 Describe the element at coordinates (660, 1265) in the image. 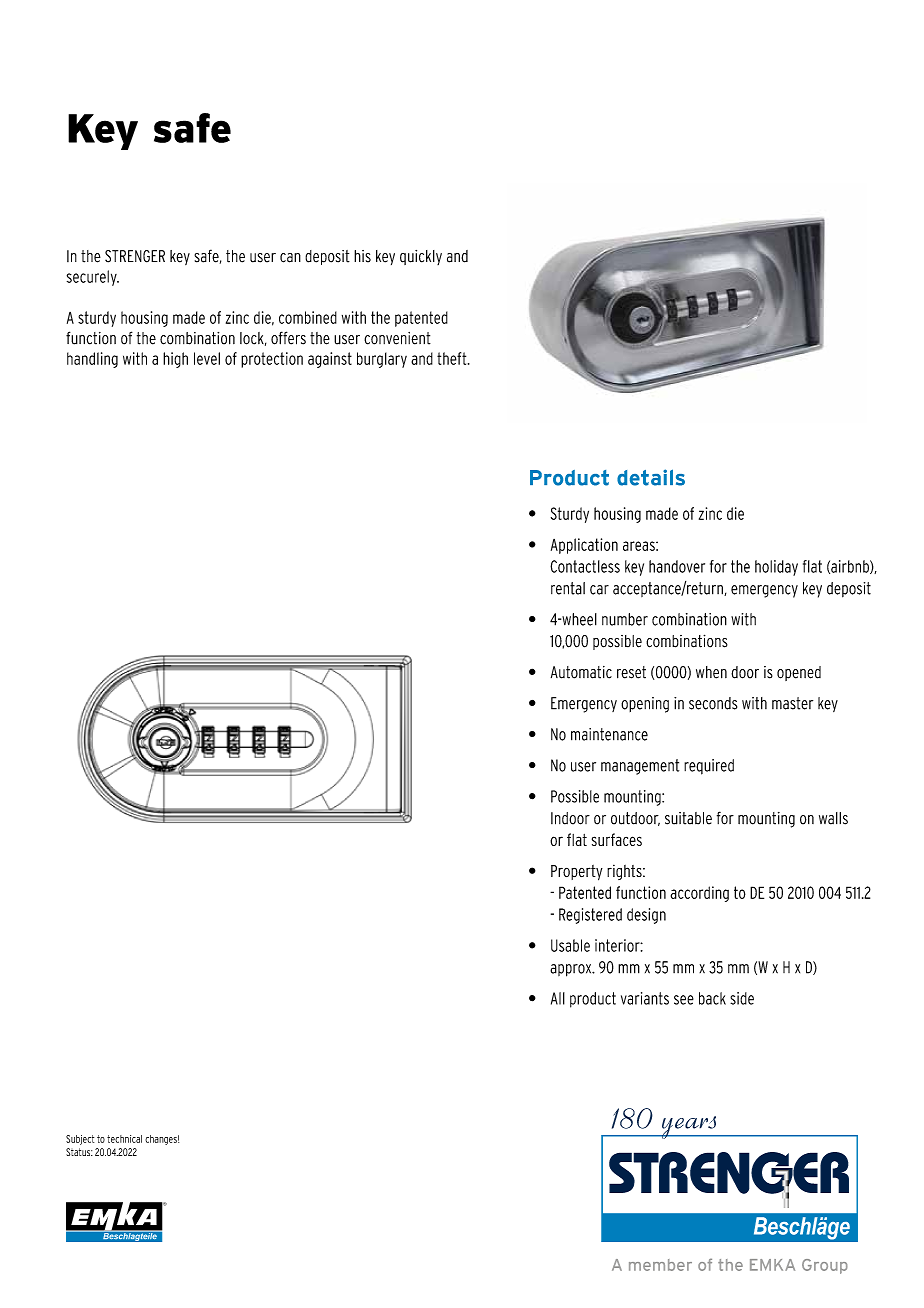

I see `member` at that location.
